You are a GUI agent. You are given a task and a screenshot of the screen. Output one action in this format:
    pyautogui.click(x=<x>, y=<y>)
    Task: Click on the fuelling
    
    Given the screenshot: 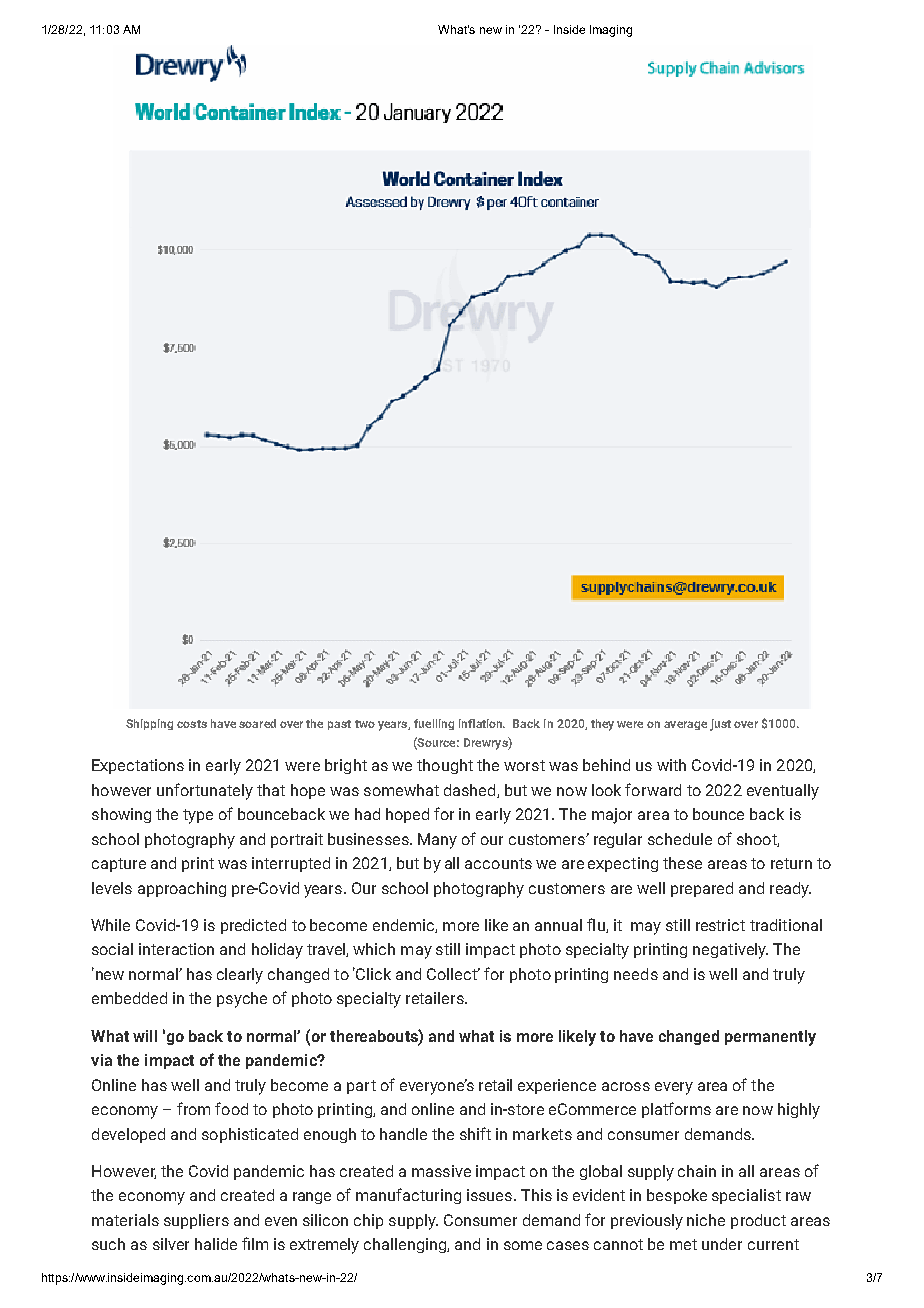 What is the action you would take?
    pyautogui.click(x=434, y=724)
